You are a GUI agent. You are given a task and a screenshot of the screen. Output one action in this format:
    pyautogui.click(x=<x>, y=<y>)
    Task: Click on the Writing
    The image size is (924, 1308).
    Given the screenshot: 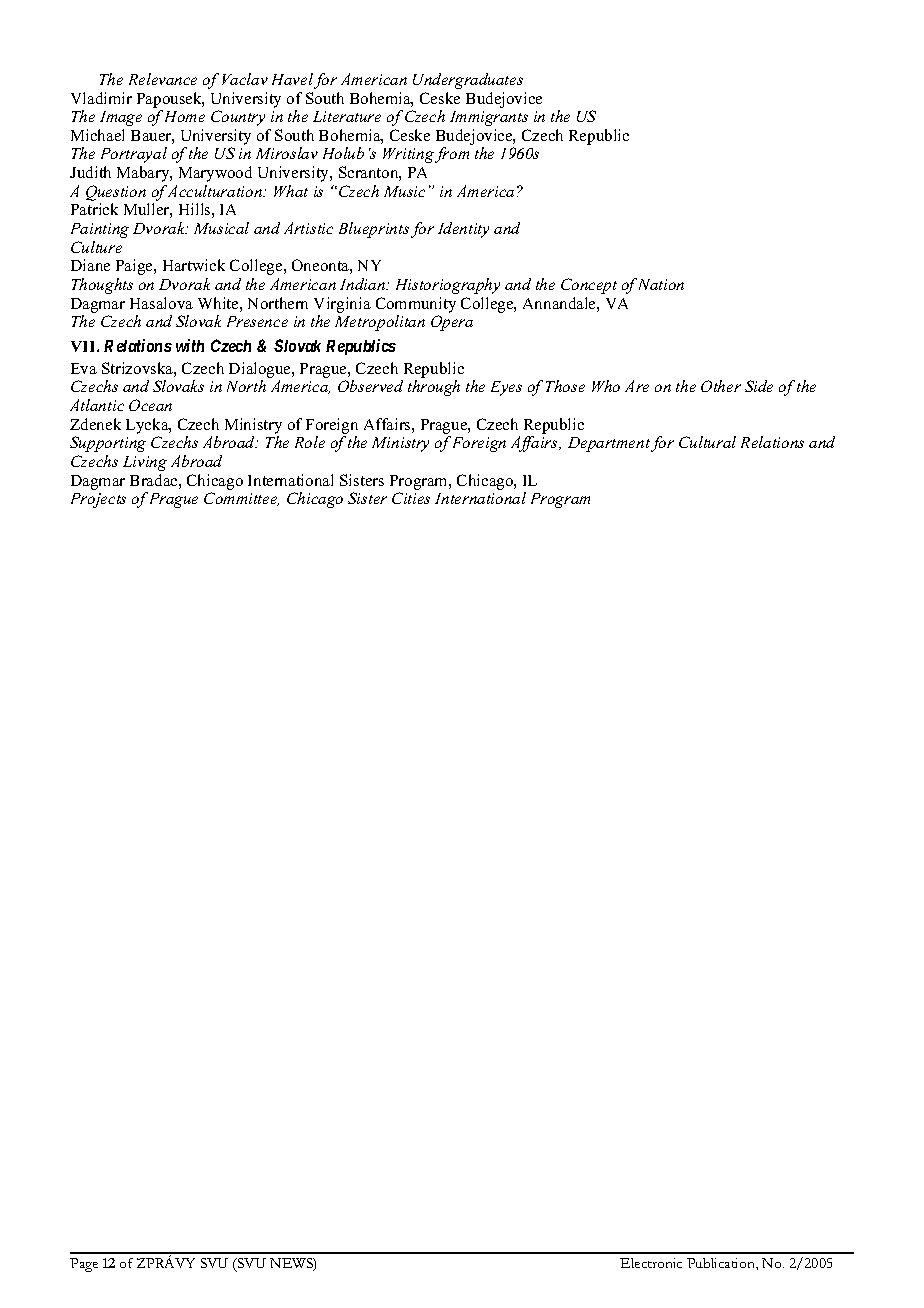 What is the action you would take?
    pyautogui.click(x=408, y=155)
